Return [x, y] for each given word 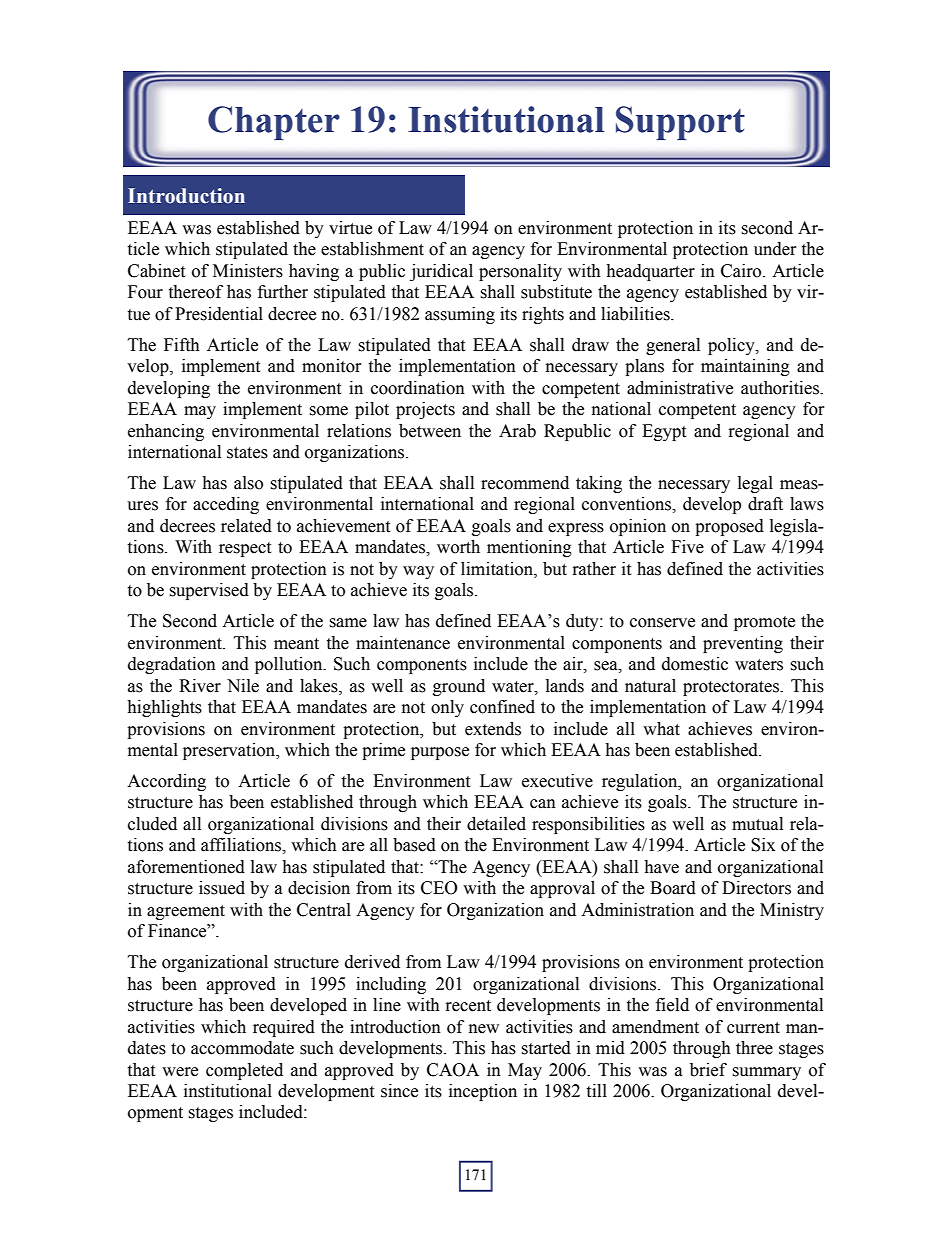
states [247, 453]
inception [483, 1092]
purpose [440, 753]
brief [708, 1070]
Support [680, 123]
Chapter [274, 123]
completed [244, 1071]
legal [755, 484]
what [661, 729]
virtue [350, 228]
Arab [517, 431]
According [166, 782]
